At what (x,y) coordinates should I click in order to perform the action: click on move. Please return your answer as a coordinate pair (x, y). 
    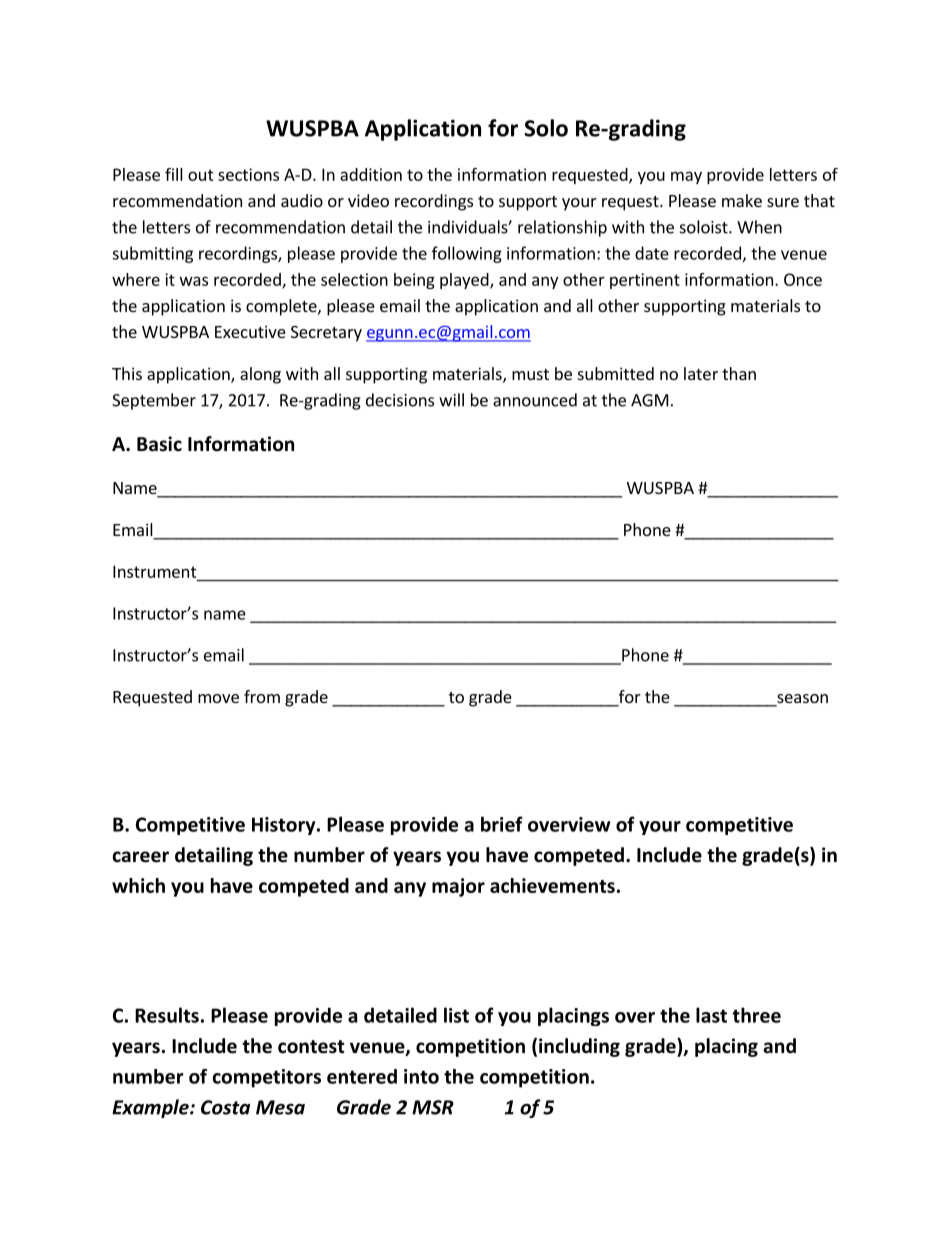
    Looking at the image, I should click on (218, 698).
